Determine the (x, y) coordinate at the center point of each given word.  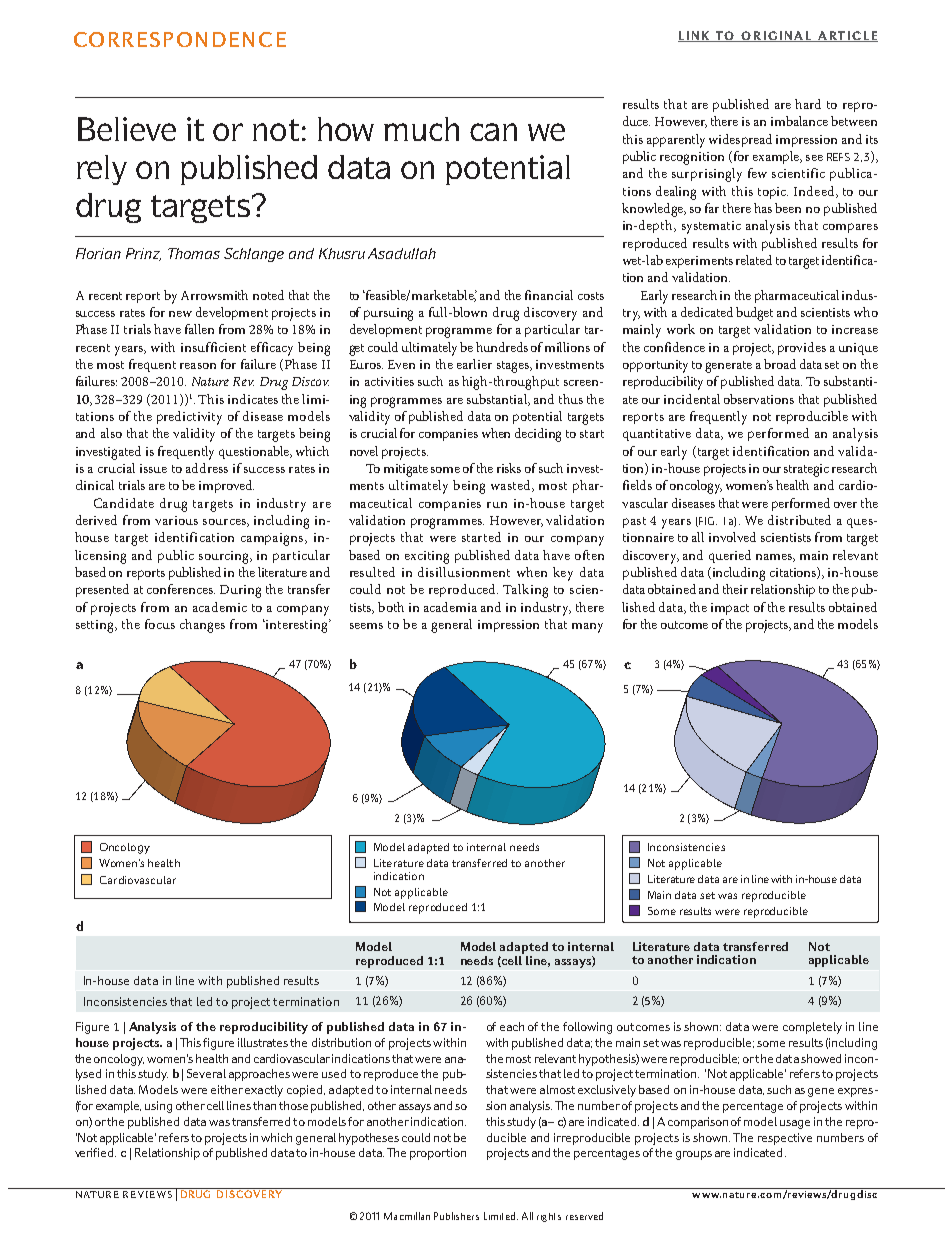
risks (509, 468)
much (421, 129)
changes (202, 626)
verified (95, 1152)
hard (808, 104)
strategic (806, 470)
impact (730, 609)
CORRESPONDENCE (180, 39)
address (207, 468)
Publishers (456, 1216)
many (587, 628)
